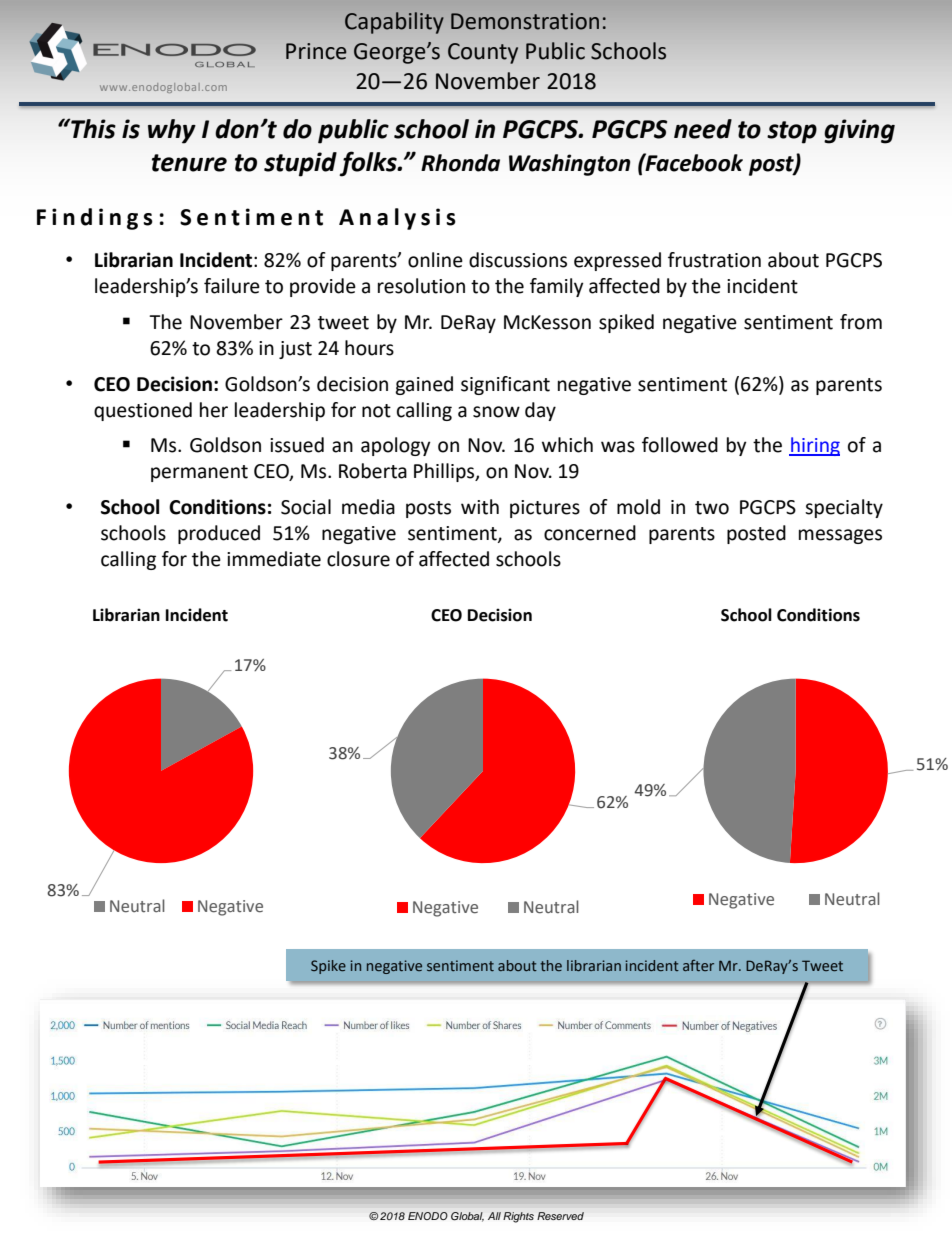  What do you see at coordinates (199, 473) in the document?
I see `permanent` at bounding box center [199, 473].
